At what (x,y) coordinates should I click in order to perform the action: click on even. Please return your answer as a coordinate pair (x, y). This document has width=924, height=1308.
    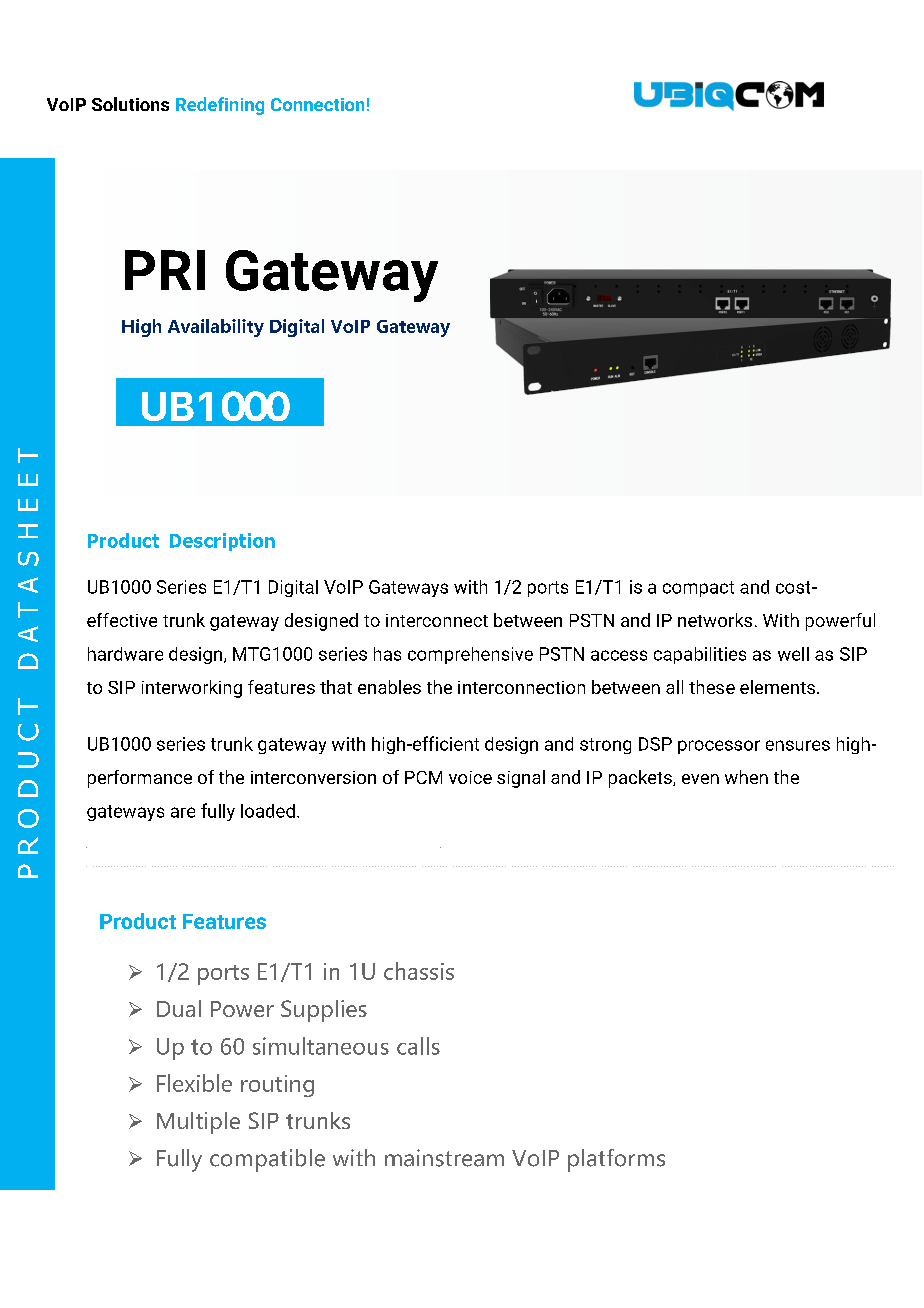
    Looking at the image, I should click on (700, 779).
